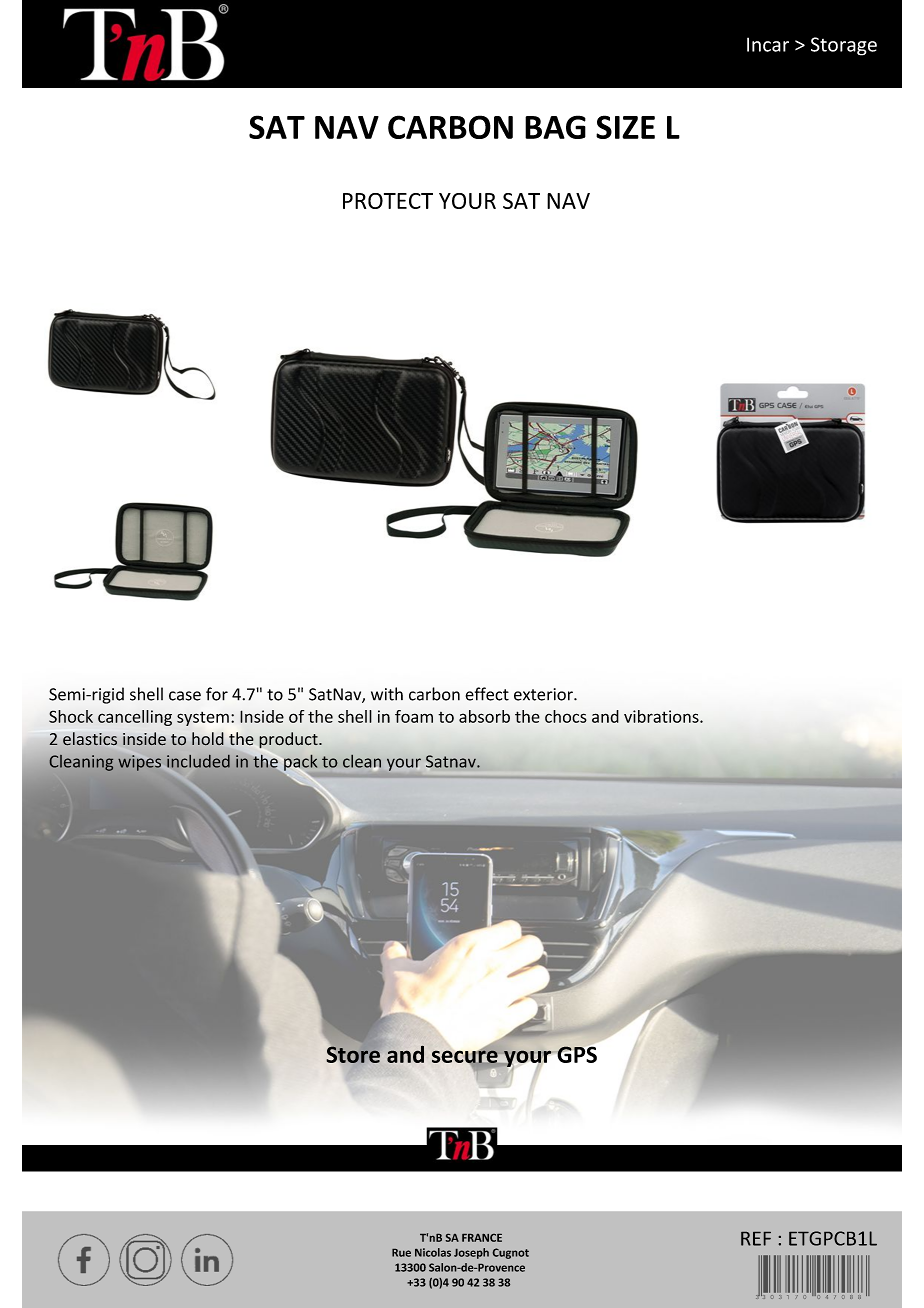 This page has width=924, height=1308. What do you see at coordinates (555, 127) in the page?
I see `BAG` at bounding box center [555, 127].
